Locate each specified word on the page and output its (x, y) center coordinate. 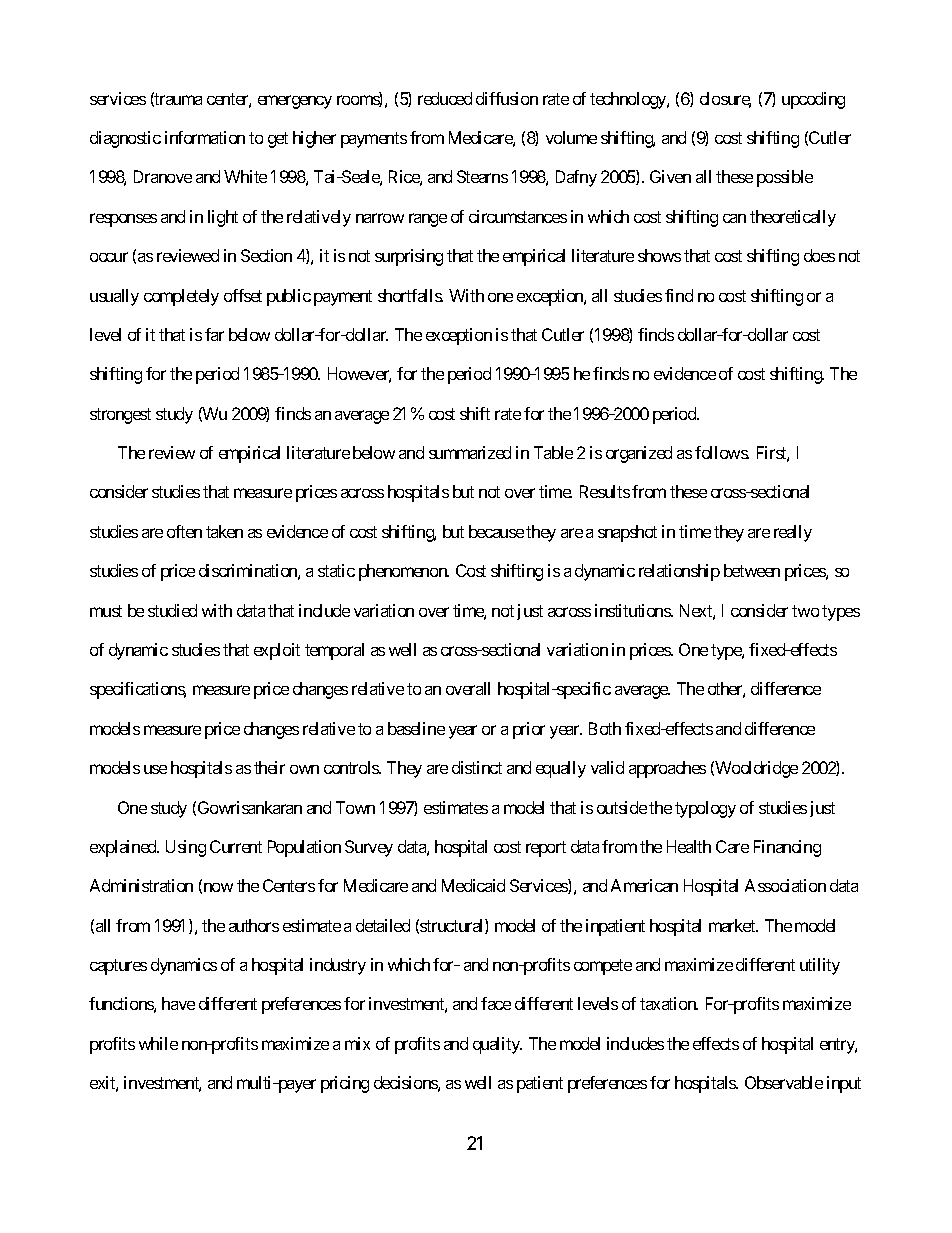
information (205, 137)
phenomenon (404, 572)
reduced (445, 98)
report (546, 849)
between (752, 570)
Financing (787, 848)
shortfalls (410, 295)
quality (497, 1045)
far (214, 334)
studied (172, 610)
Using (186, 848)
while (158, 1043)
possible (785, 178)
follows (722, 452)
